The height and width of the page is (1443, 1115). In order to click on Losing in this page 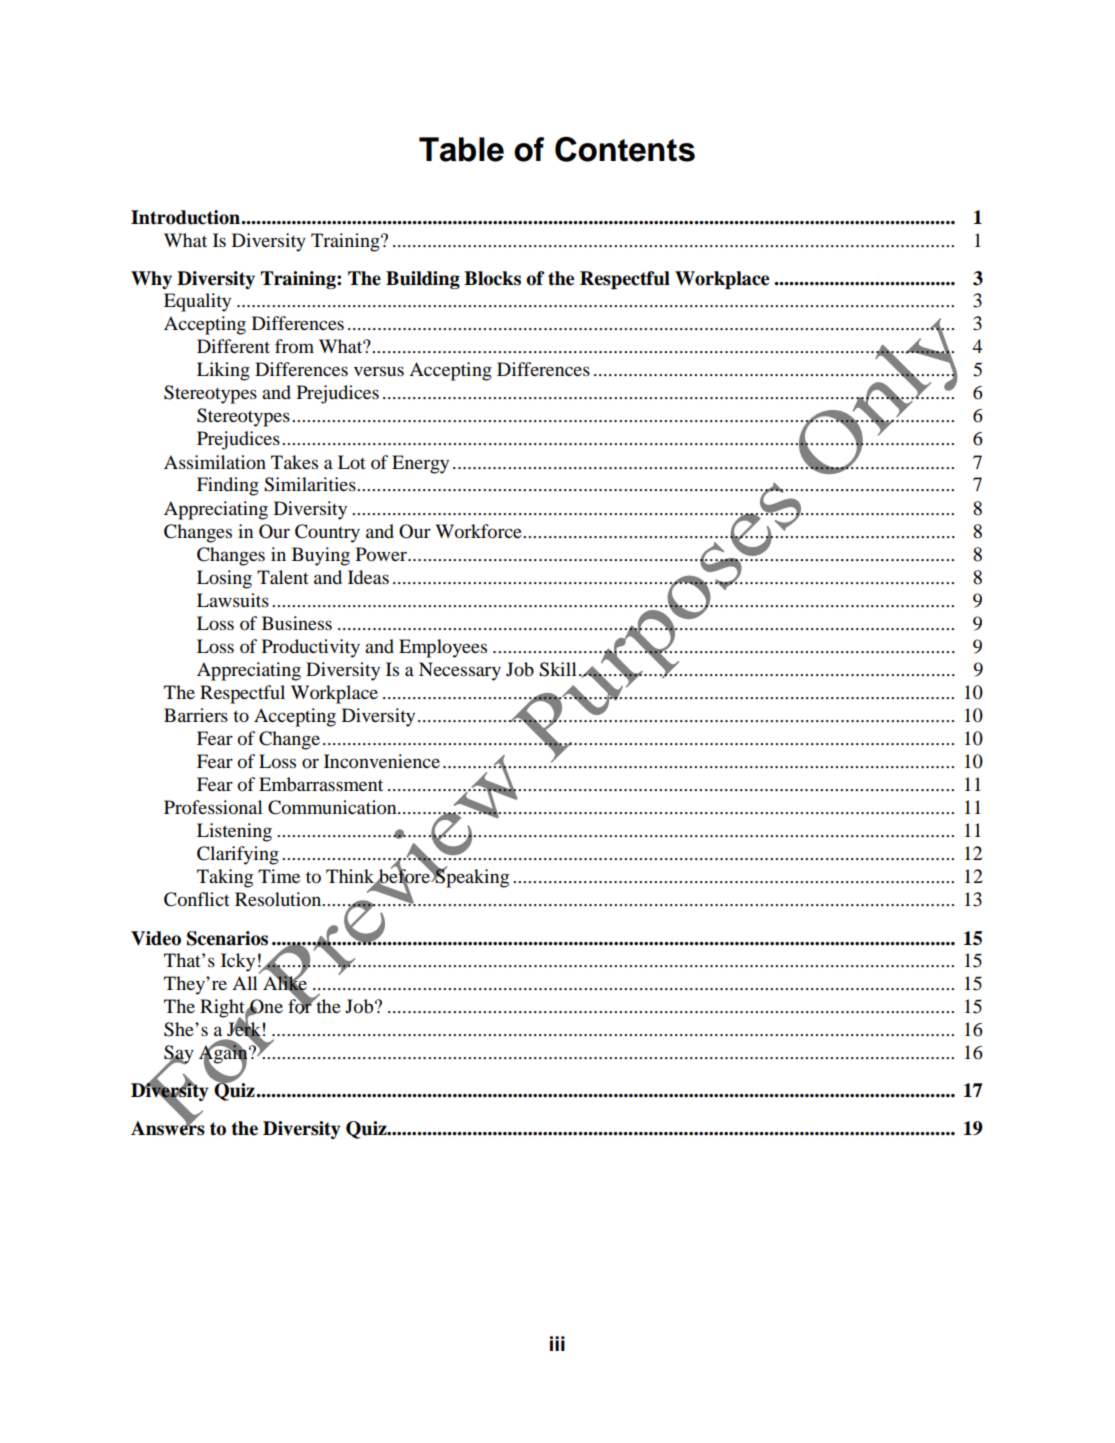, I will do `click(224, 579)`.
